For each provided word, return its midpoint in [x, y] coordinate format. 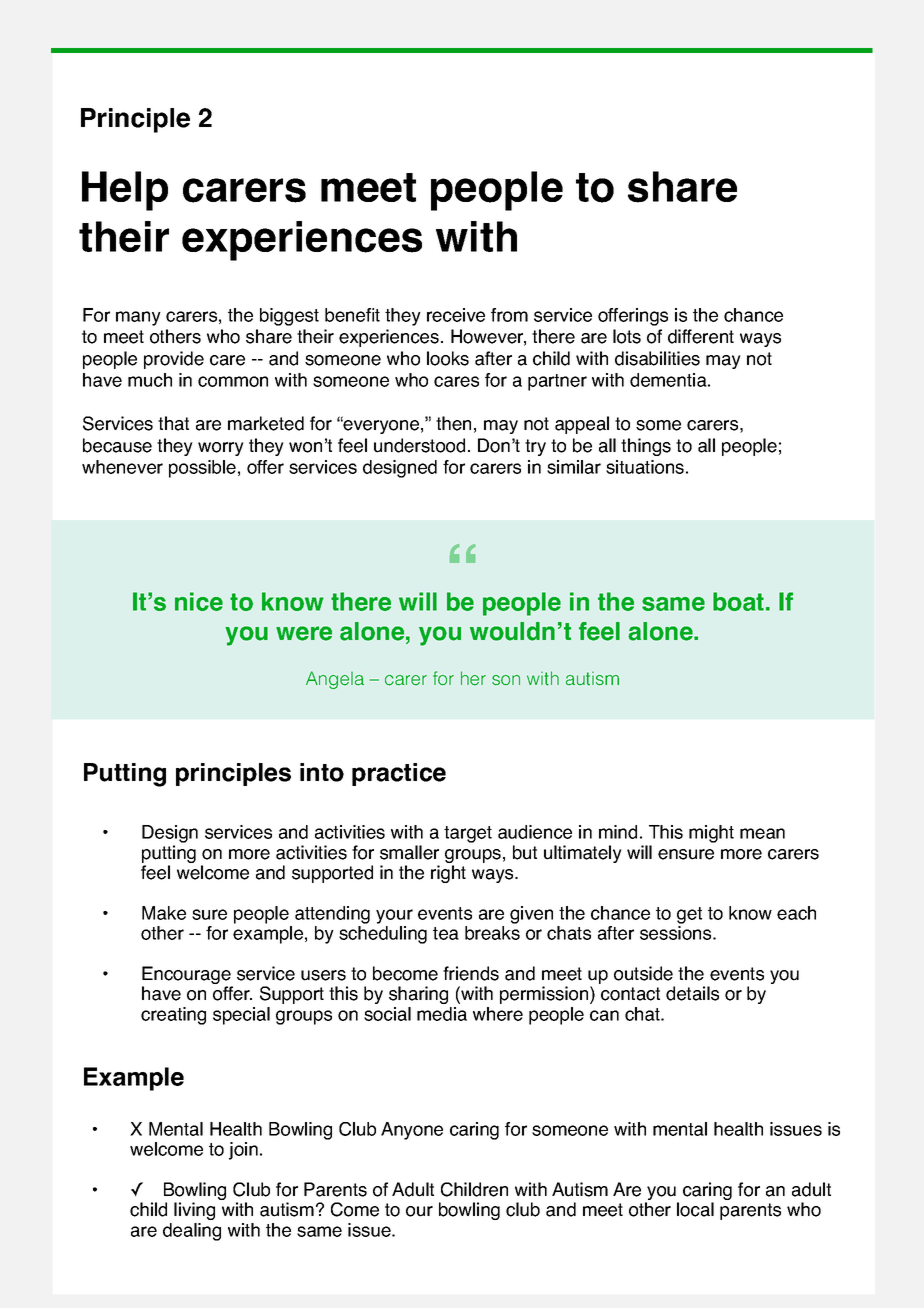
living [194, 1211]
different [701, 336]
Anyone [412, 1131]
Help [125, 191]
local [695, 1209]
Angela [335, 680]
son [506, 680]
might [711, 834]
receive [456, 315]
